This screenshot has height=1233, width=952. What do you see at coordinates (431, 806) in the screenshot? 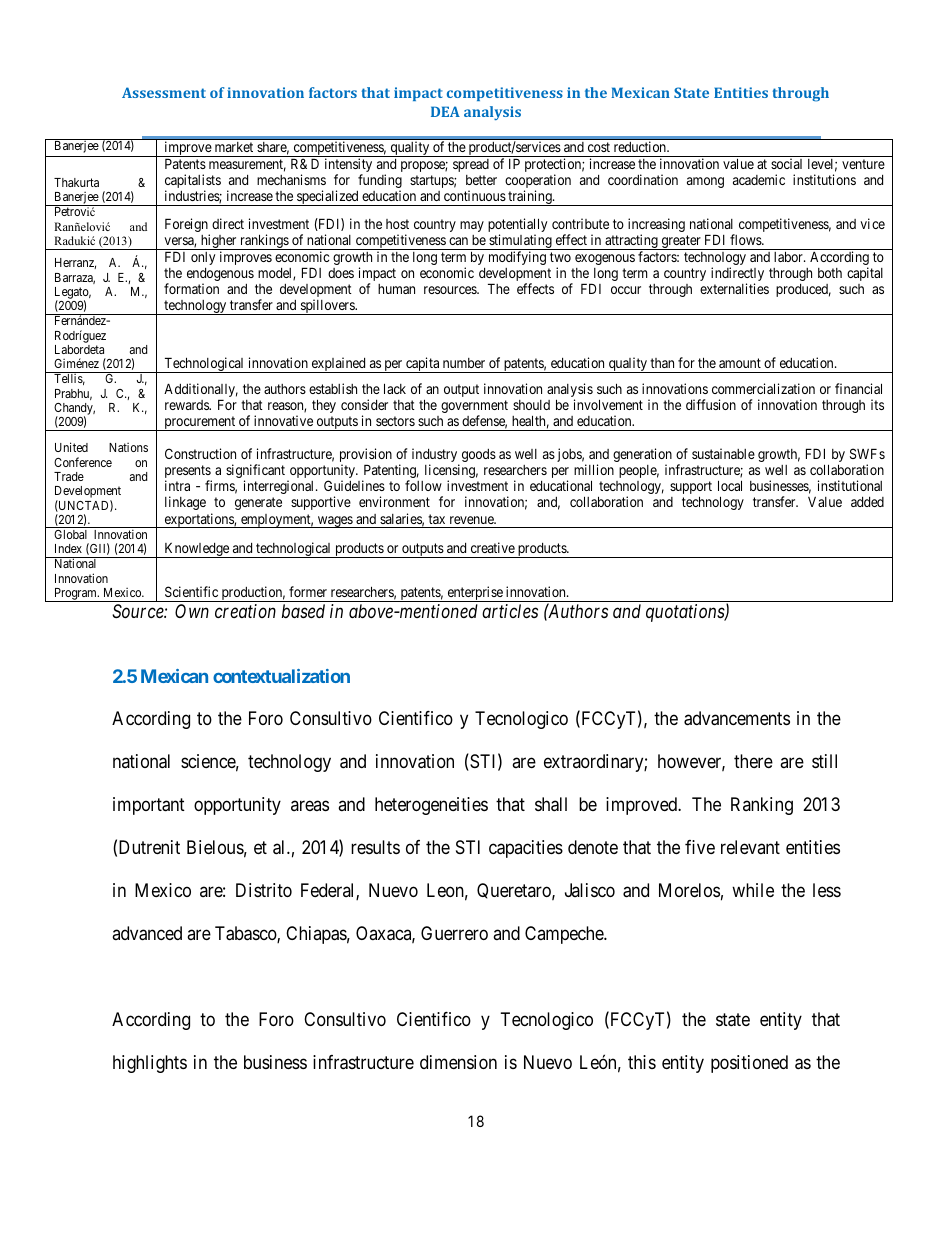
I see `heterogeneities` at bounding box center [431, 806].
